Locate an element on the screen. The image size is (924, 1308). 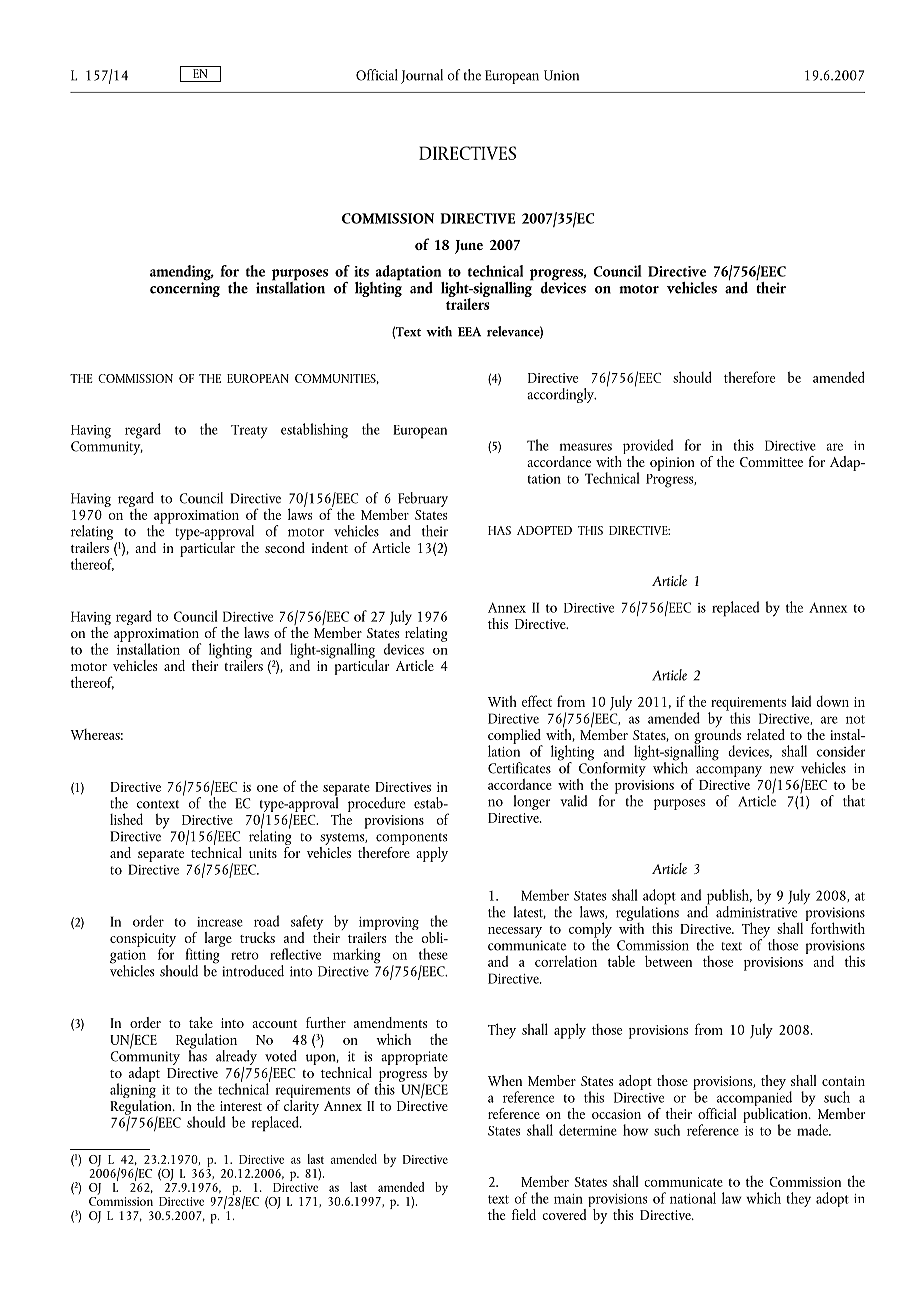
effect is located at coordinates (537, 701).
